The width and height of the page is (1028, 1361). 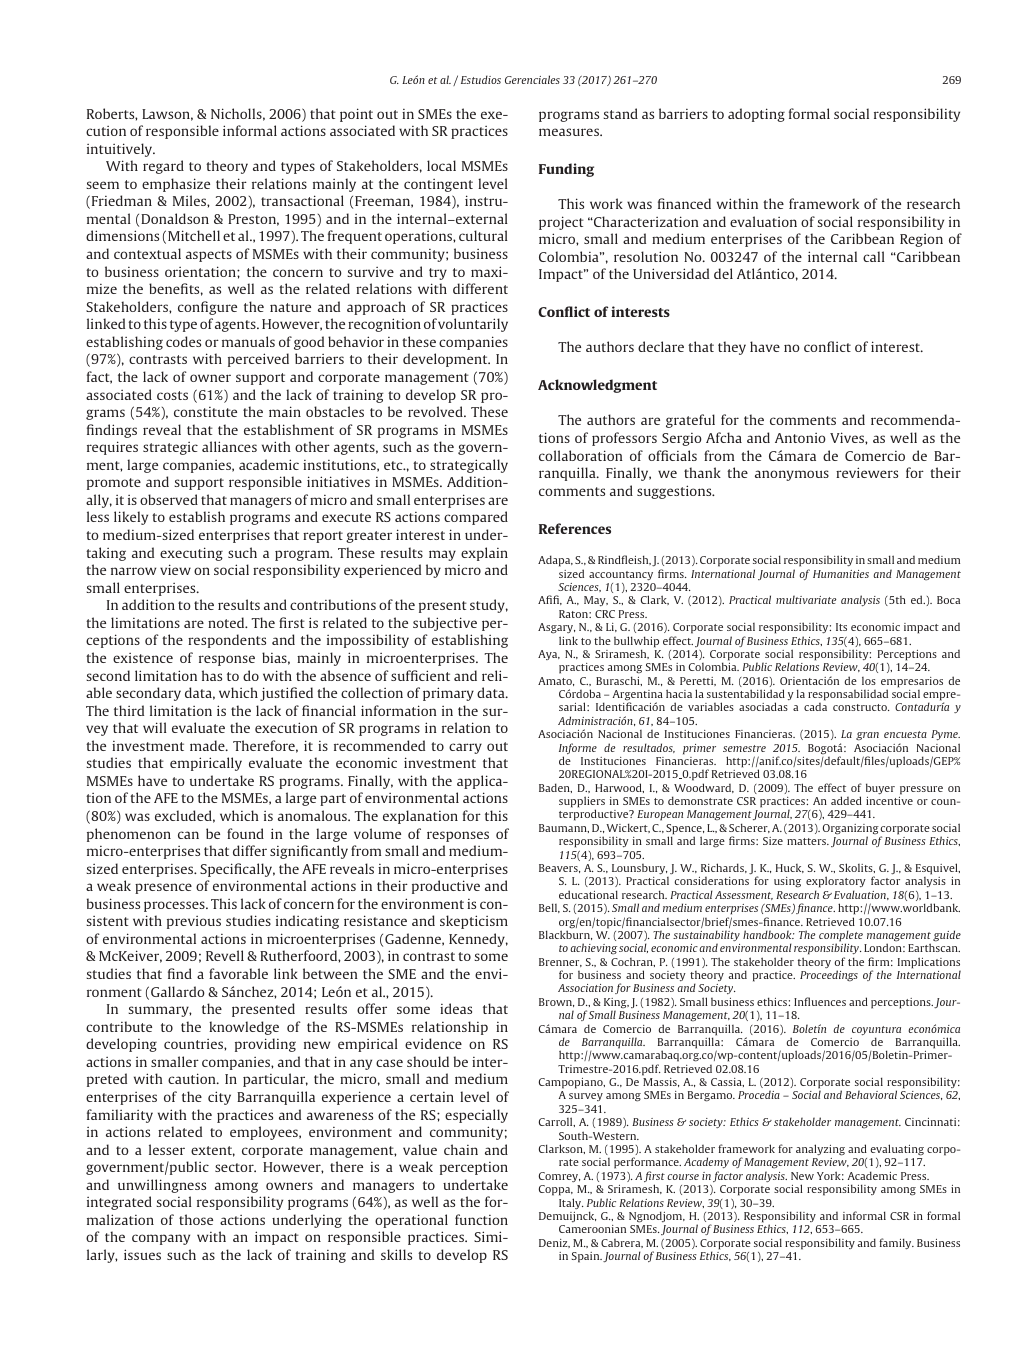 I want to click on revolved, so click(x=436, y=411).
